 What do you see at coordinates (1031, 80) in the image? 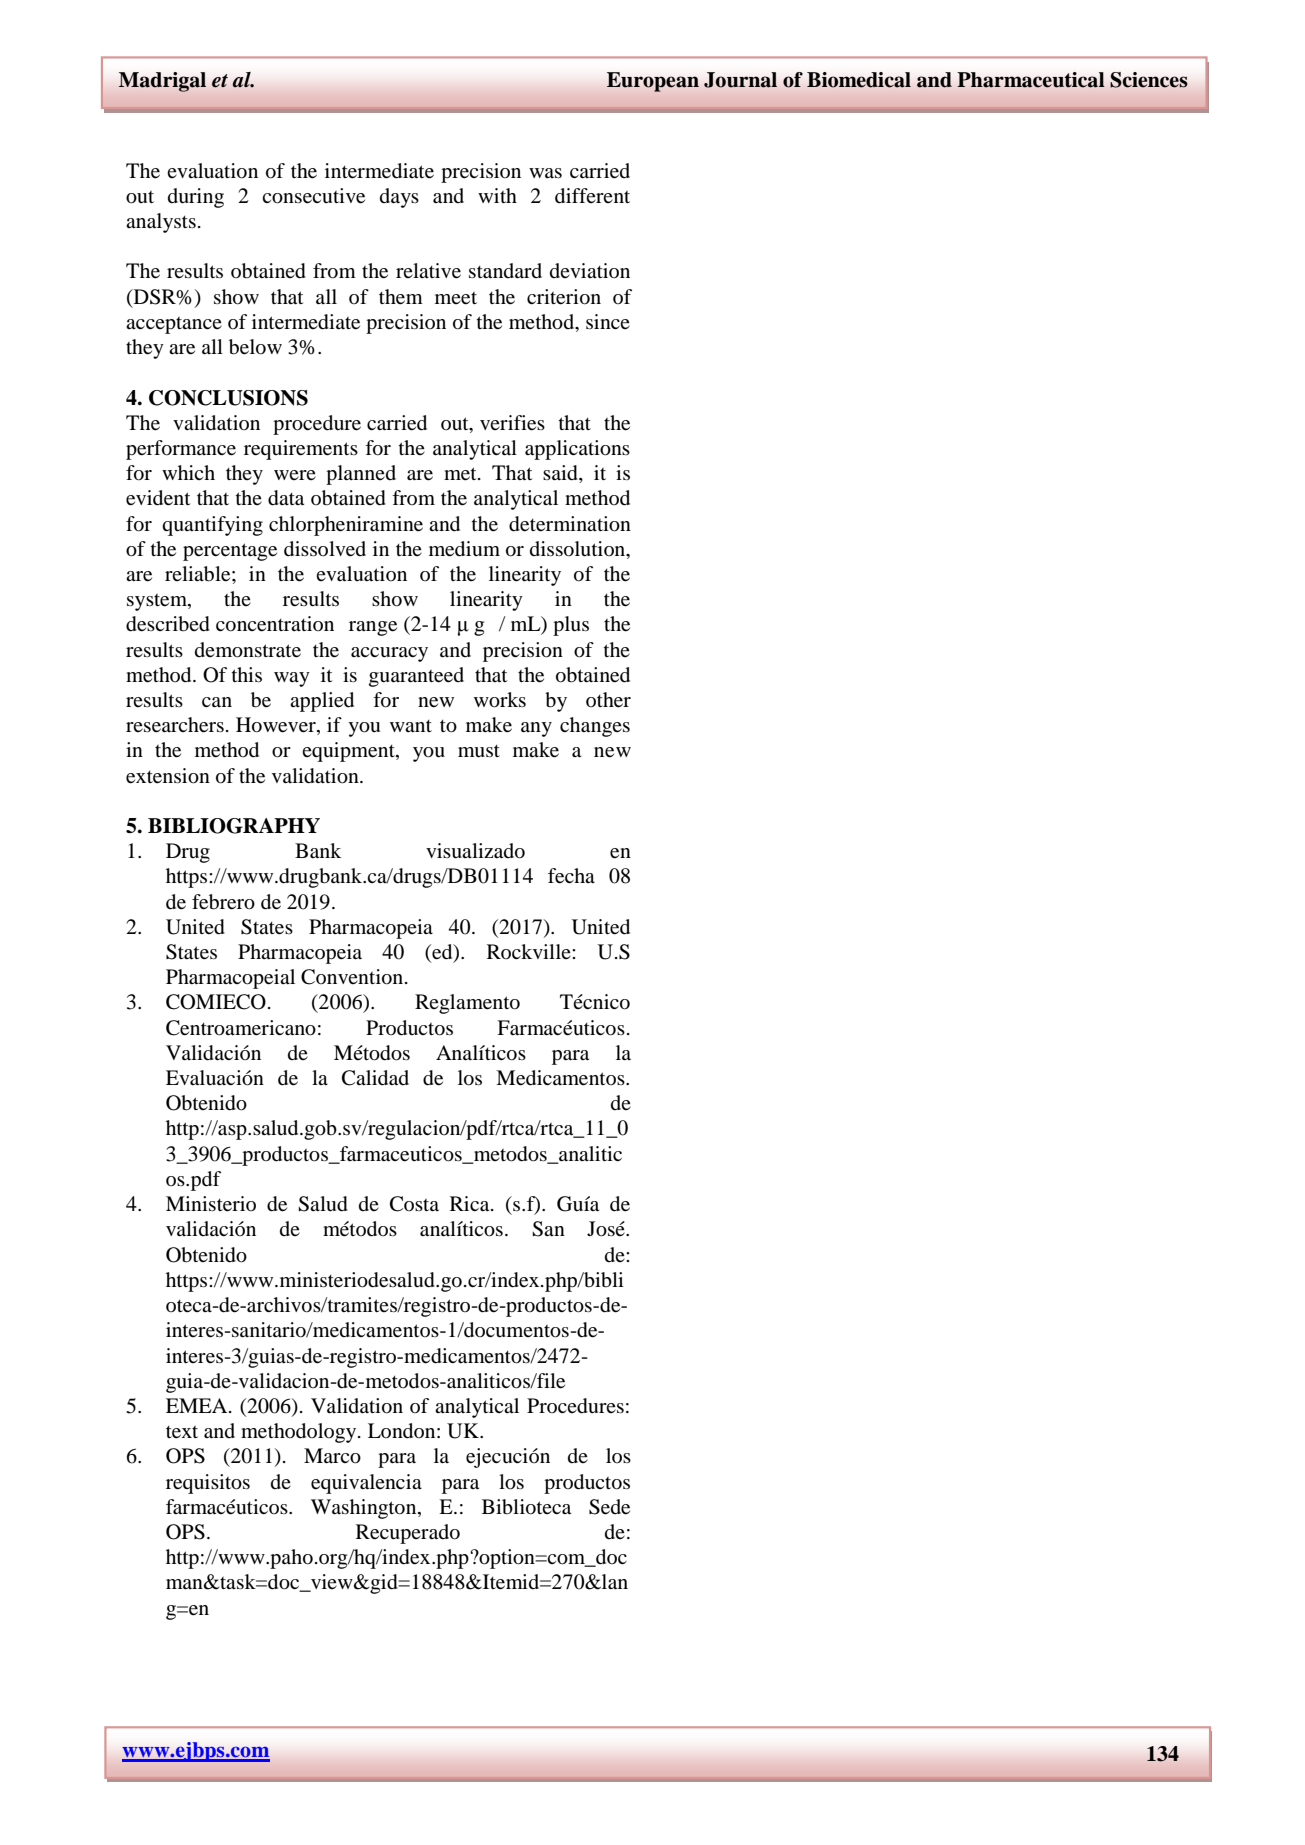
I see `Pharmaceutical` at bounding box center [1031, 80].
